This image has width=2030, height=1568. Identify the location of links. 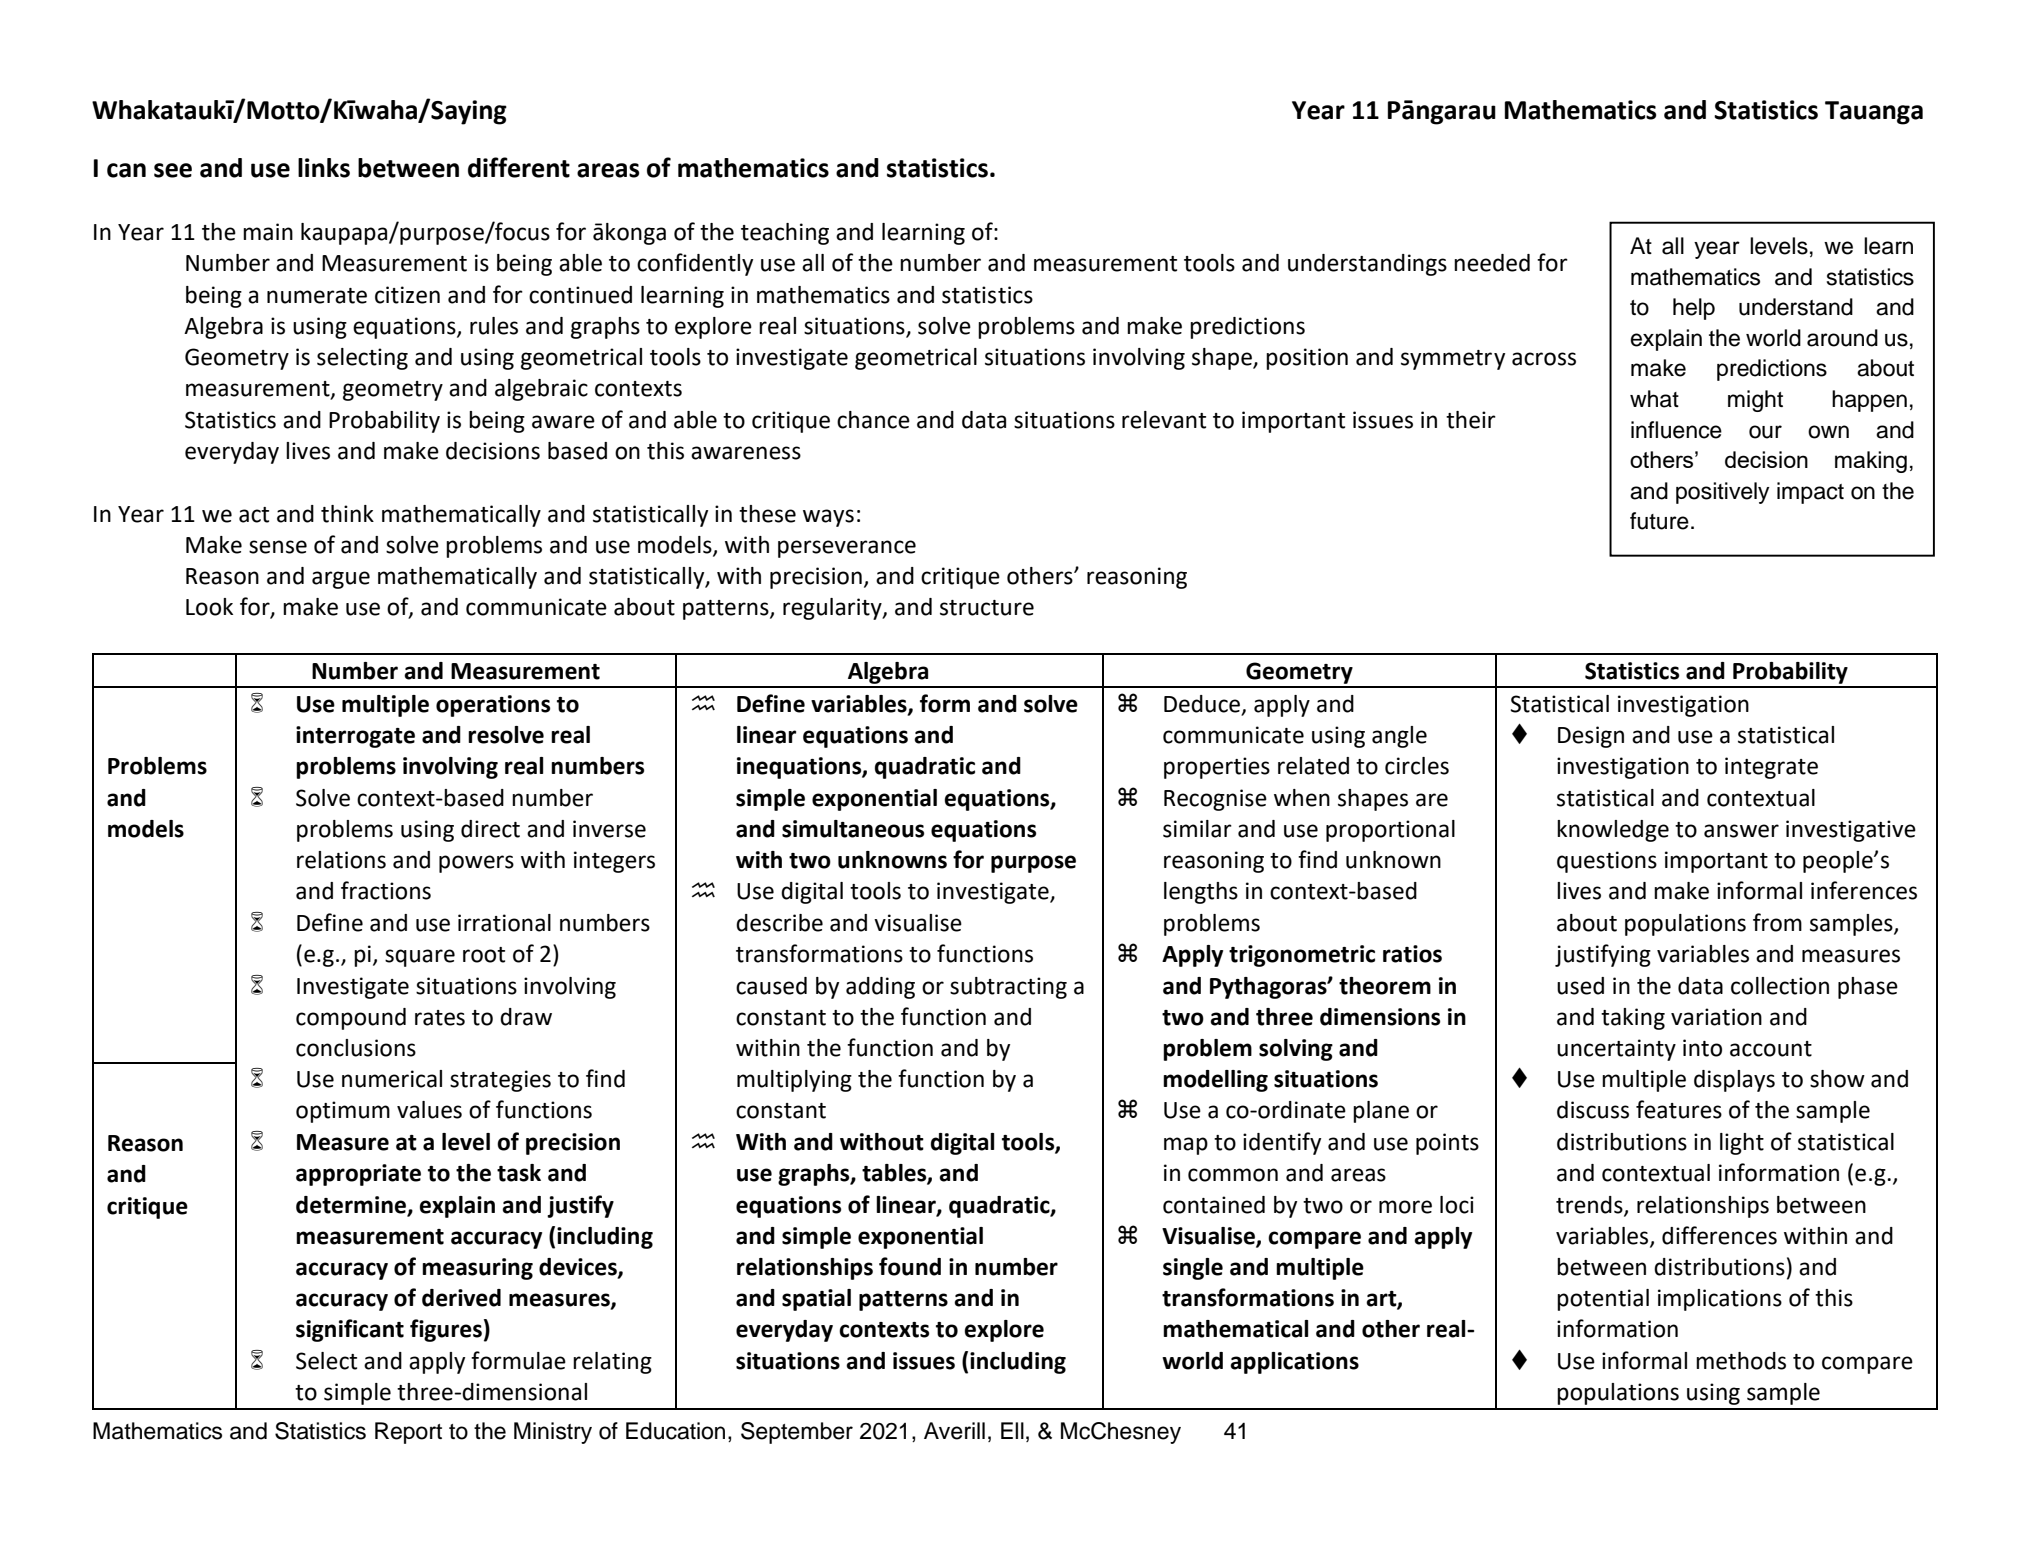
(324, 168).
